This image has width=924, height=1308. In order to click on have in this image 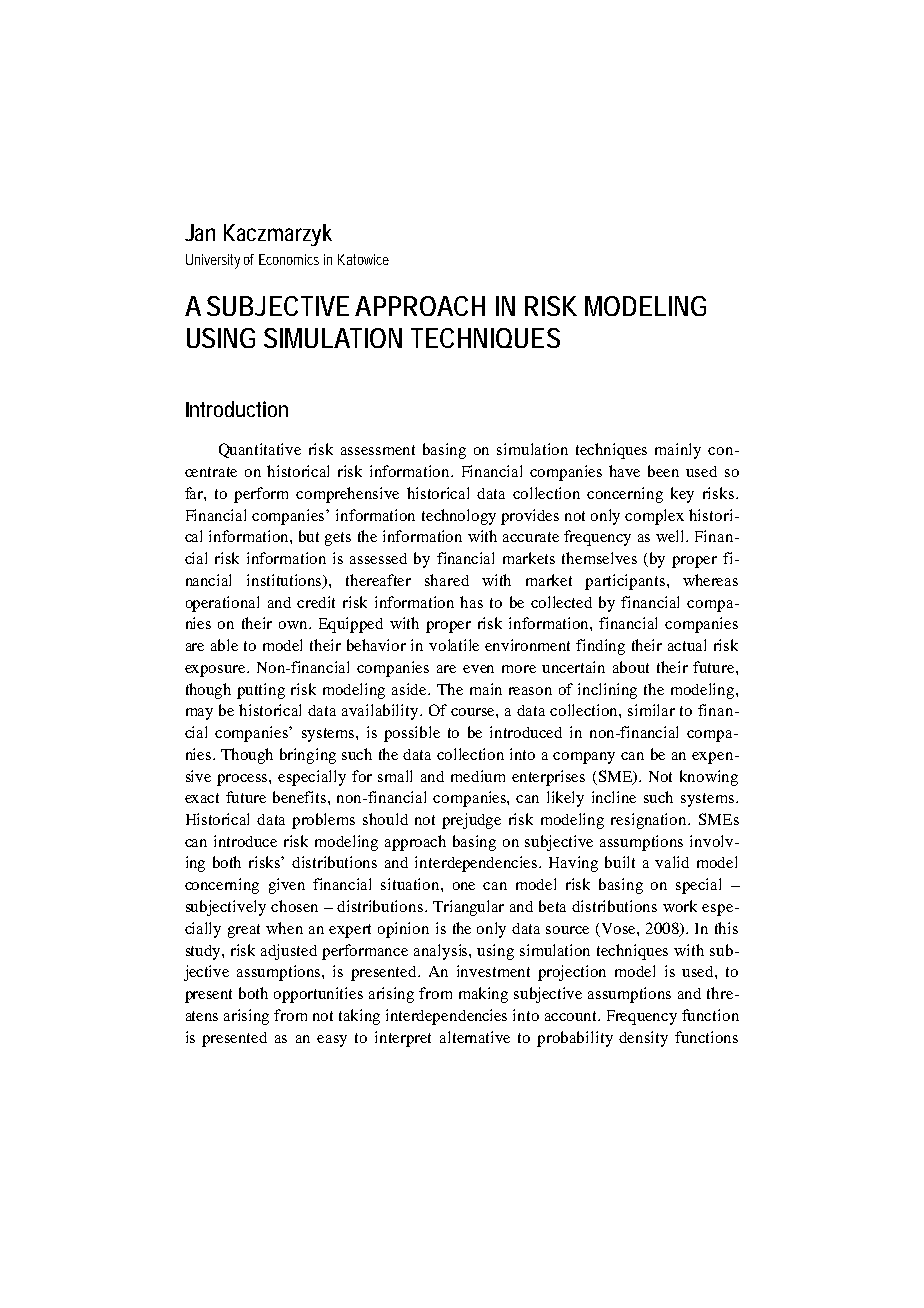, I will do `click(624, 471)`.
